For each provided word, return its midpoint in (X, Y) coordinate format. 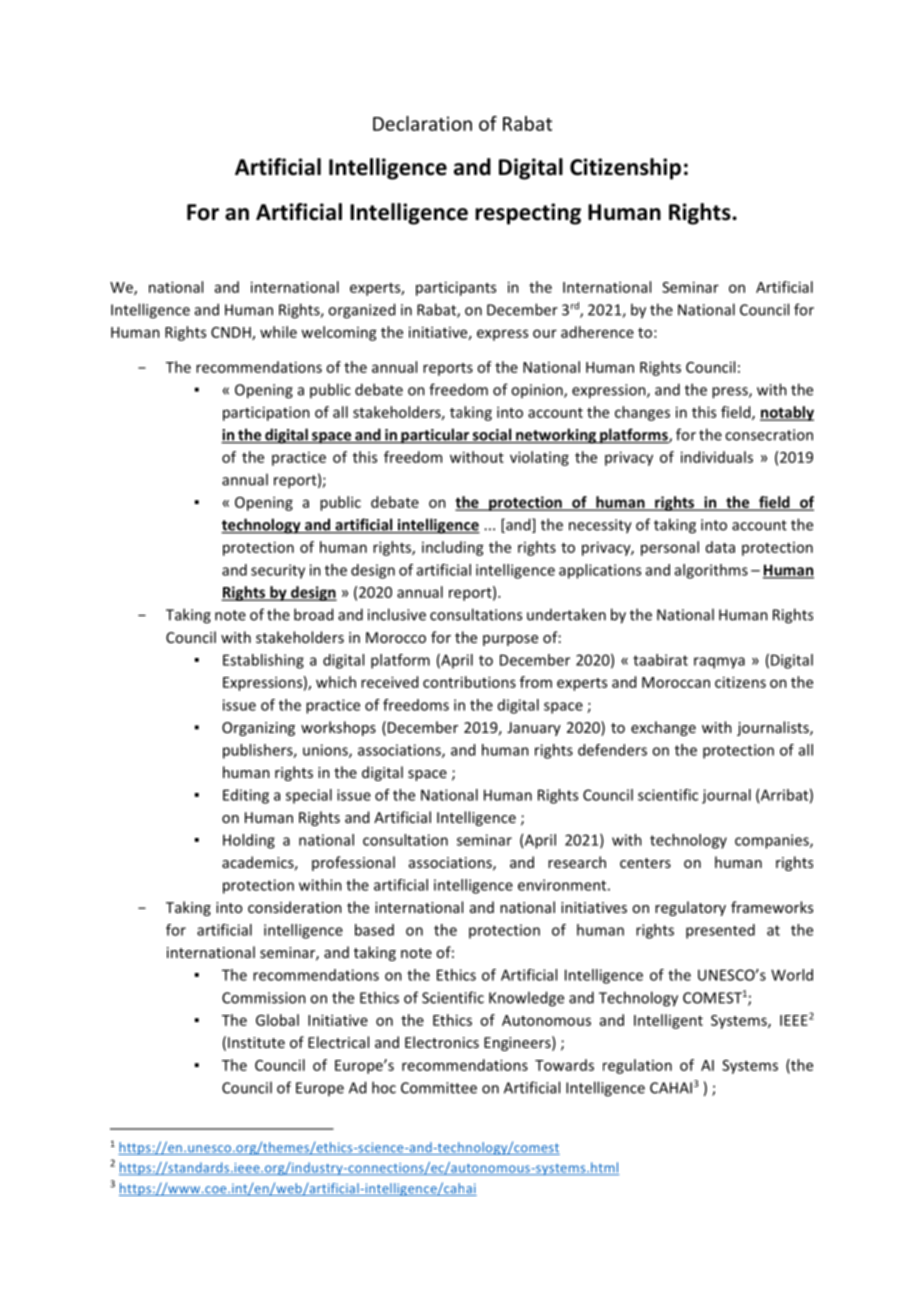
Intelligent (668, 1021)
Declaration (422, 123)
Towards (564, 1065)
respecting (528, 214)
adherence (597, 332)
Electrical (338, 1042)
